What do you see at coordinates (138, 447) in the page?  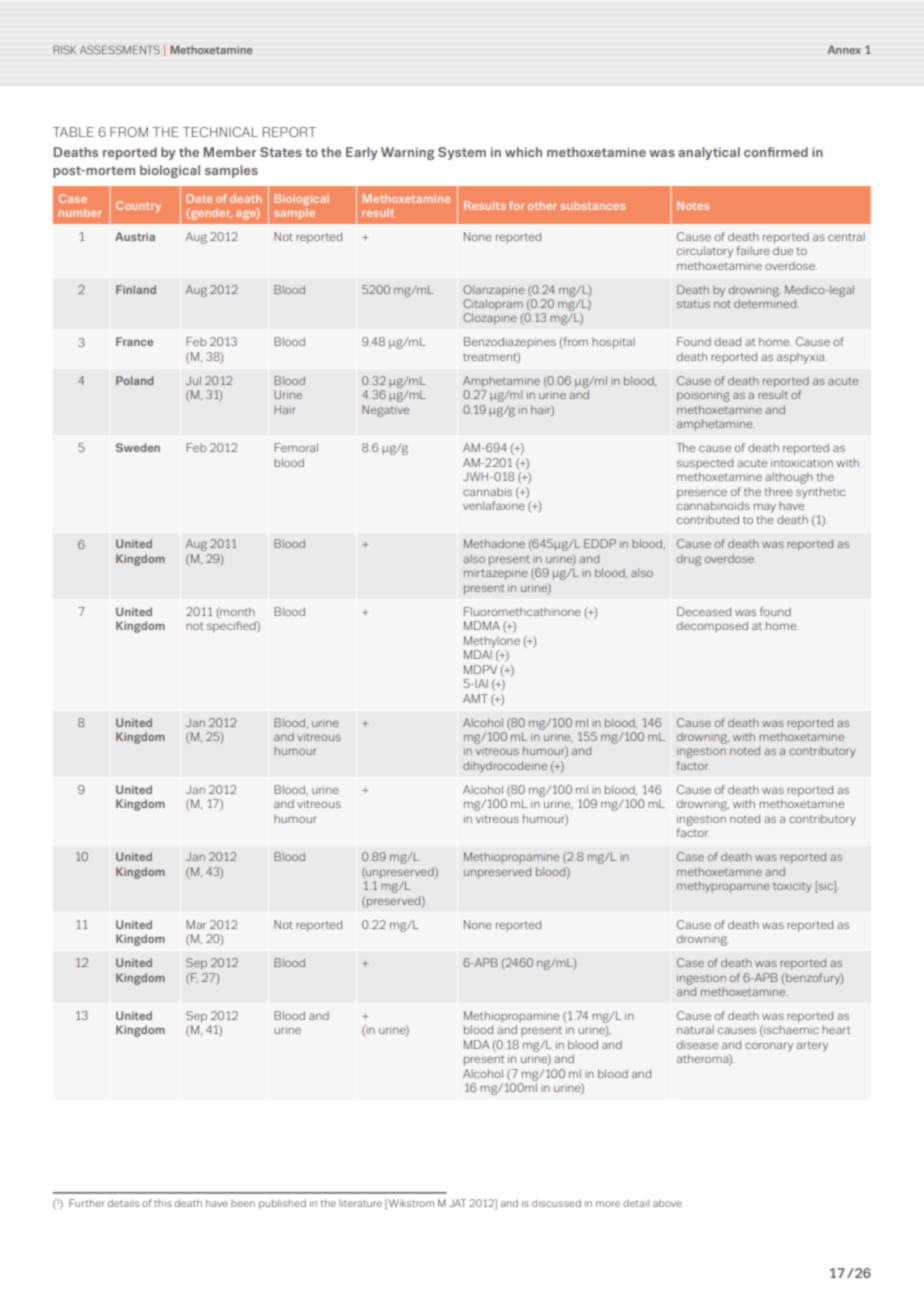 I see `Sweden` at bounding box center [138, 447].
